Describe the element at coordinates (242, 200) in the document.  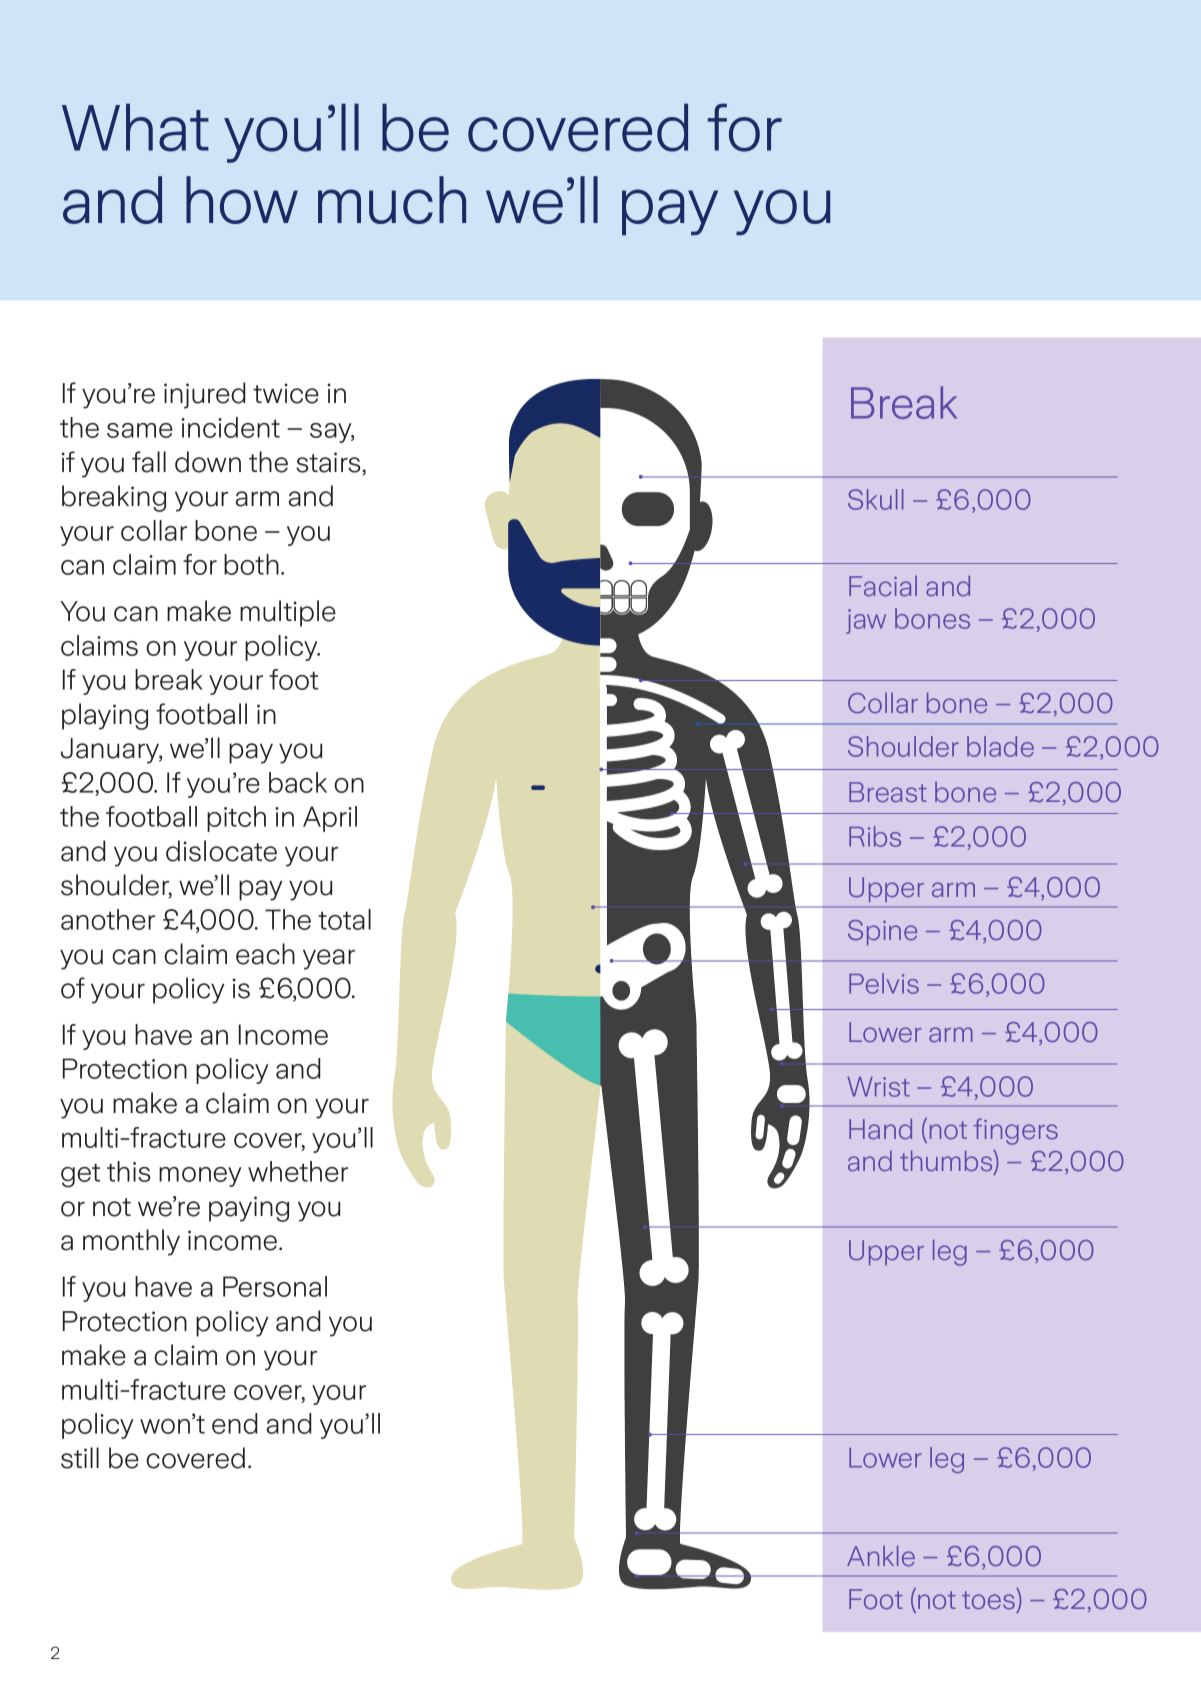
I see `how` at that location.
